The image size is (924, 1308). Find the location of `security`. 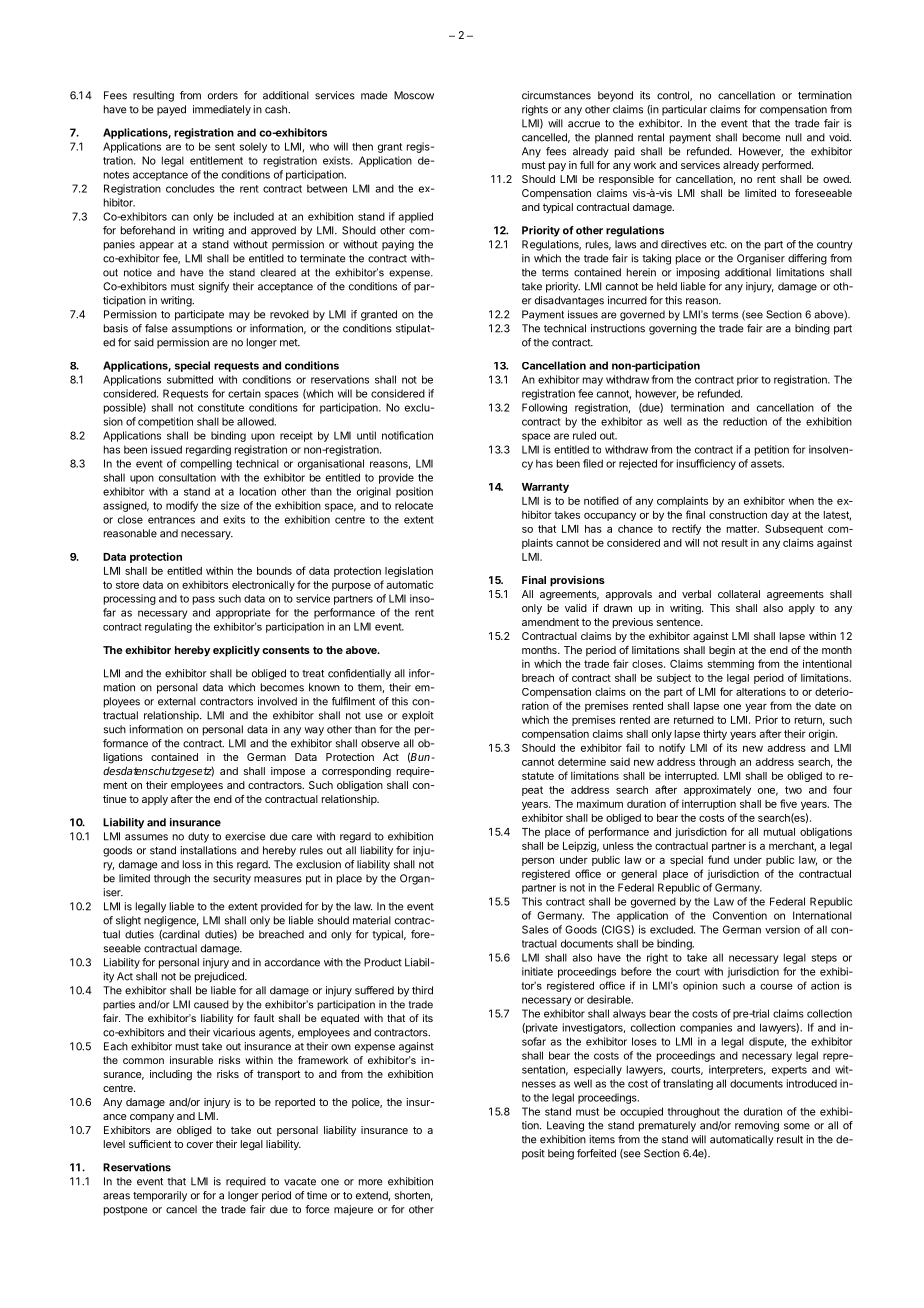

security is located at coordinates (232, 879).
